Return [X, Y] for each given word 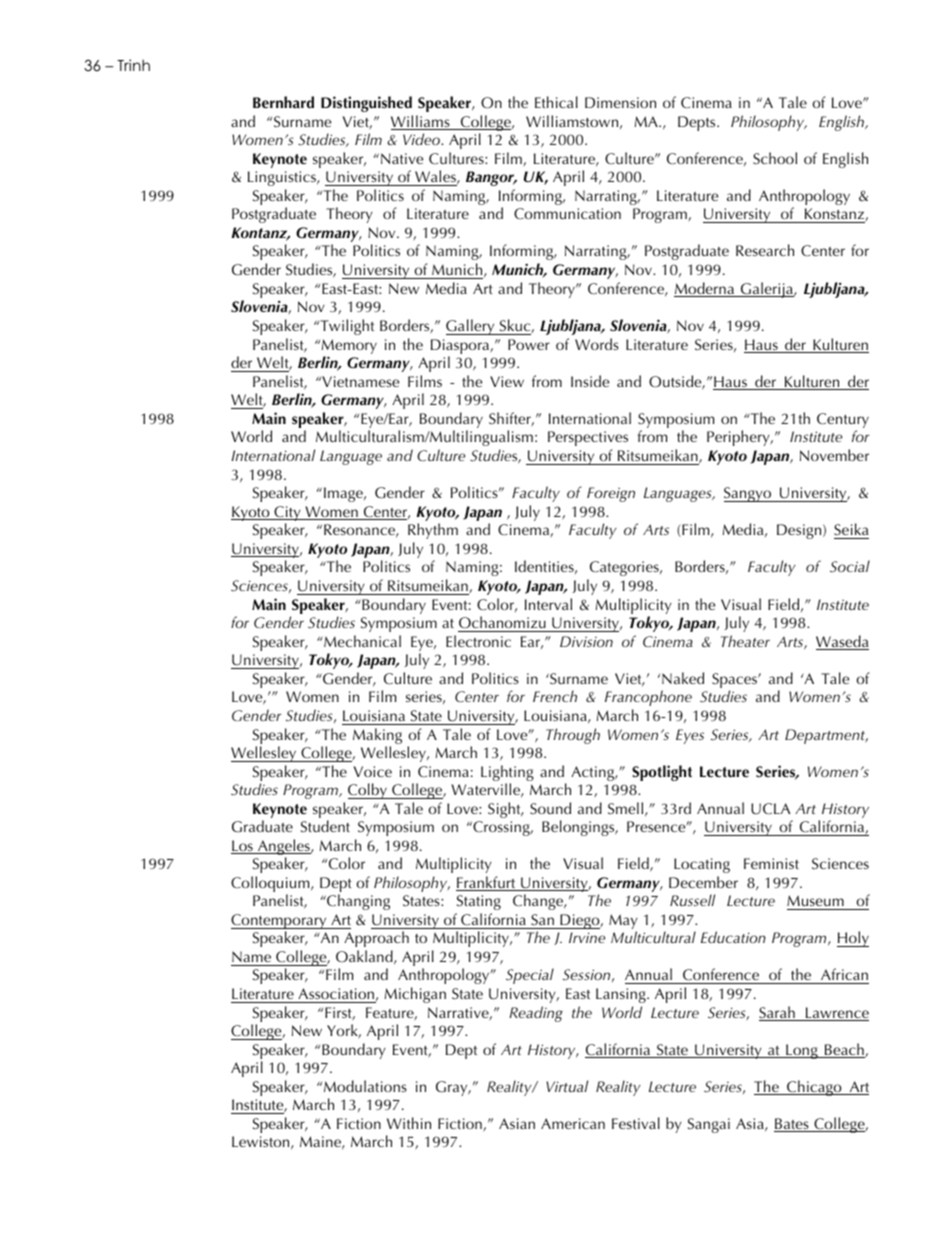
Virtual [567, 1086]
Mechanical [361, 641]
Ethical [556, 102]
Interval [548, 604]
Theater [745, 641]
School [775, 158]
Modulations [365, 1086]
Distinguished [366, 104]
